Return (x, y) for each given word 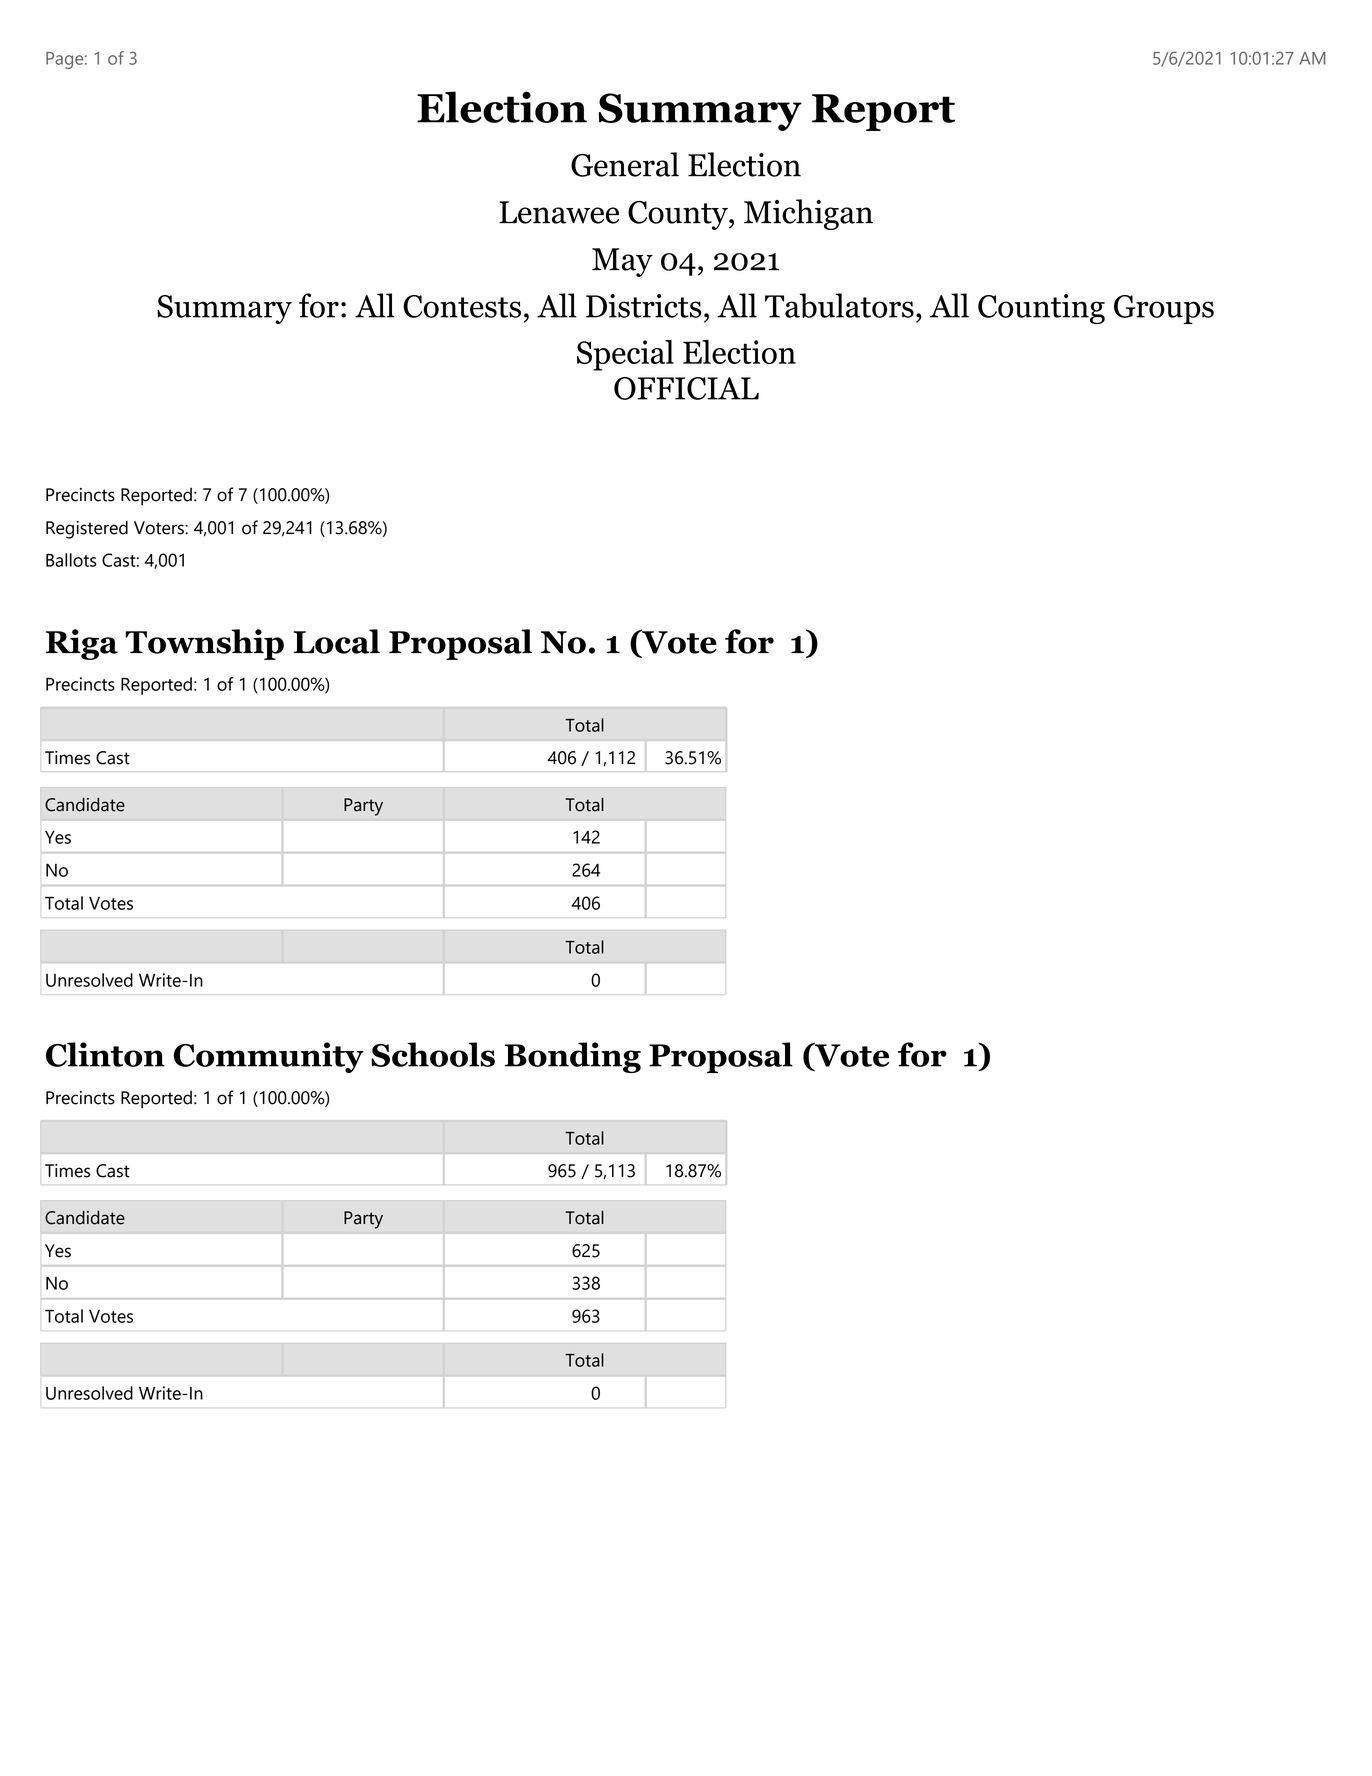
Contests (462, 306)
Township (204, 644)
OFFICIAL (686, 388)
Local (336, 641)
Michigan (808, 214)
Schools (433, 1054)
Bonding (572, 1057)
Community (269, 1057)
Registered (87, 529)
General (625, 164)
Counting (1041, 309)
